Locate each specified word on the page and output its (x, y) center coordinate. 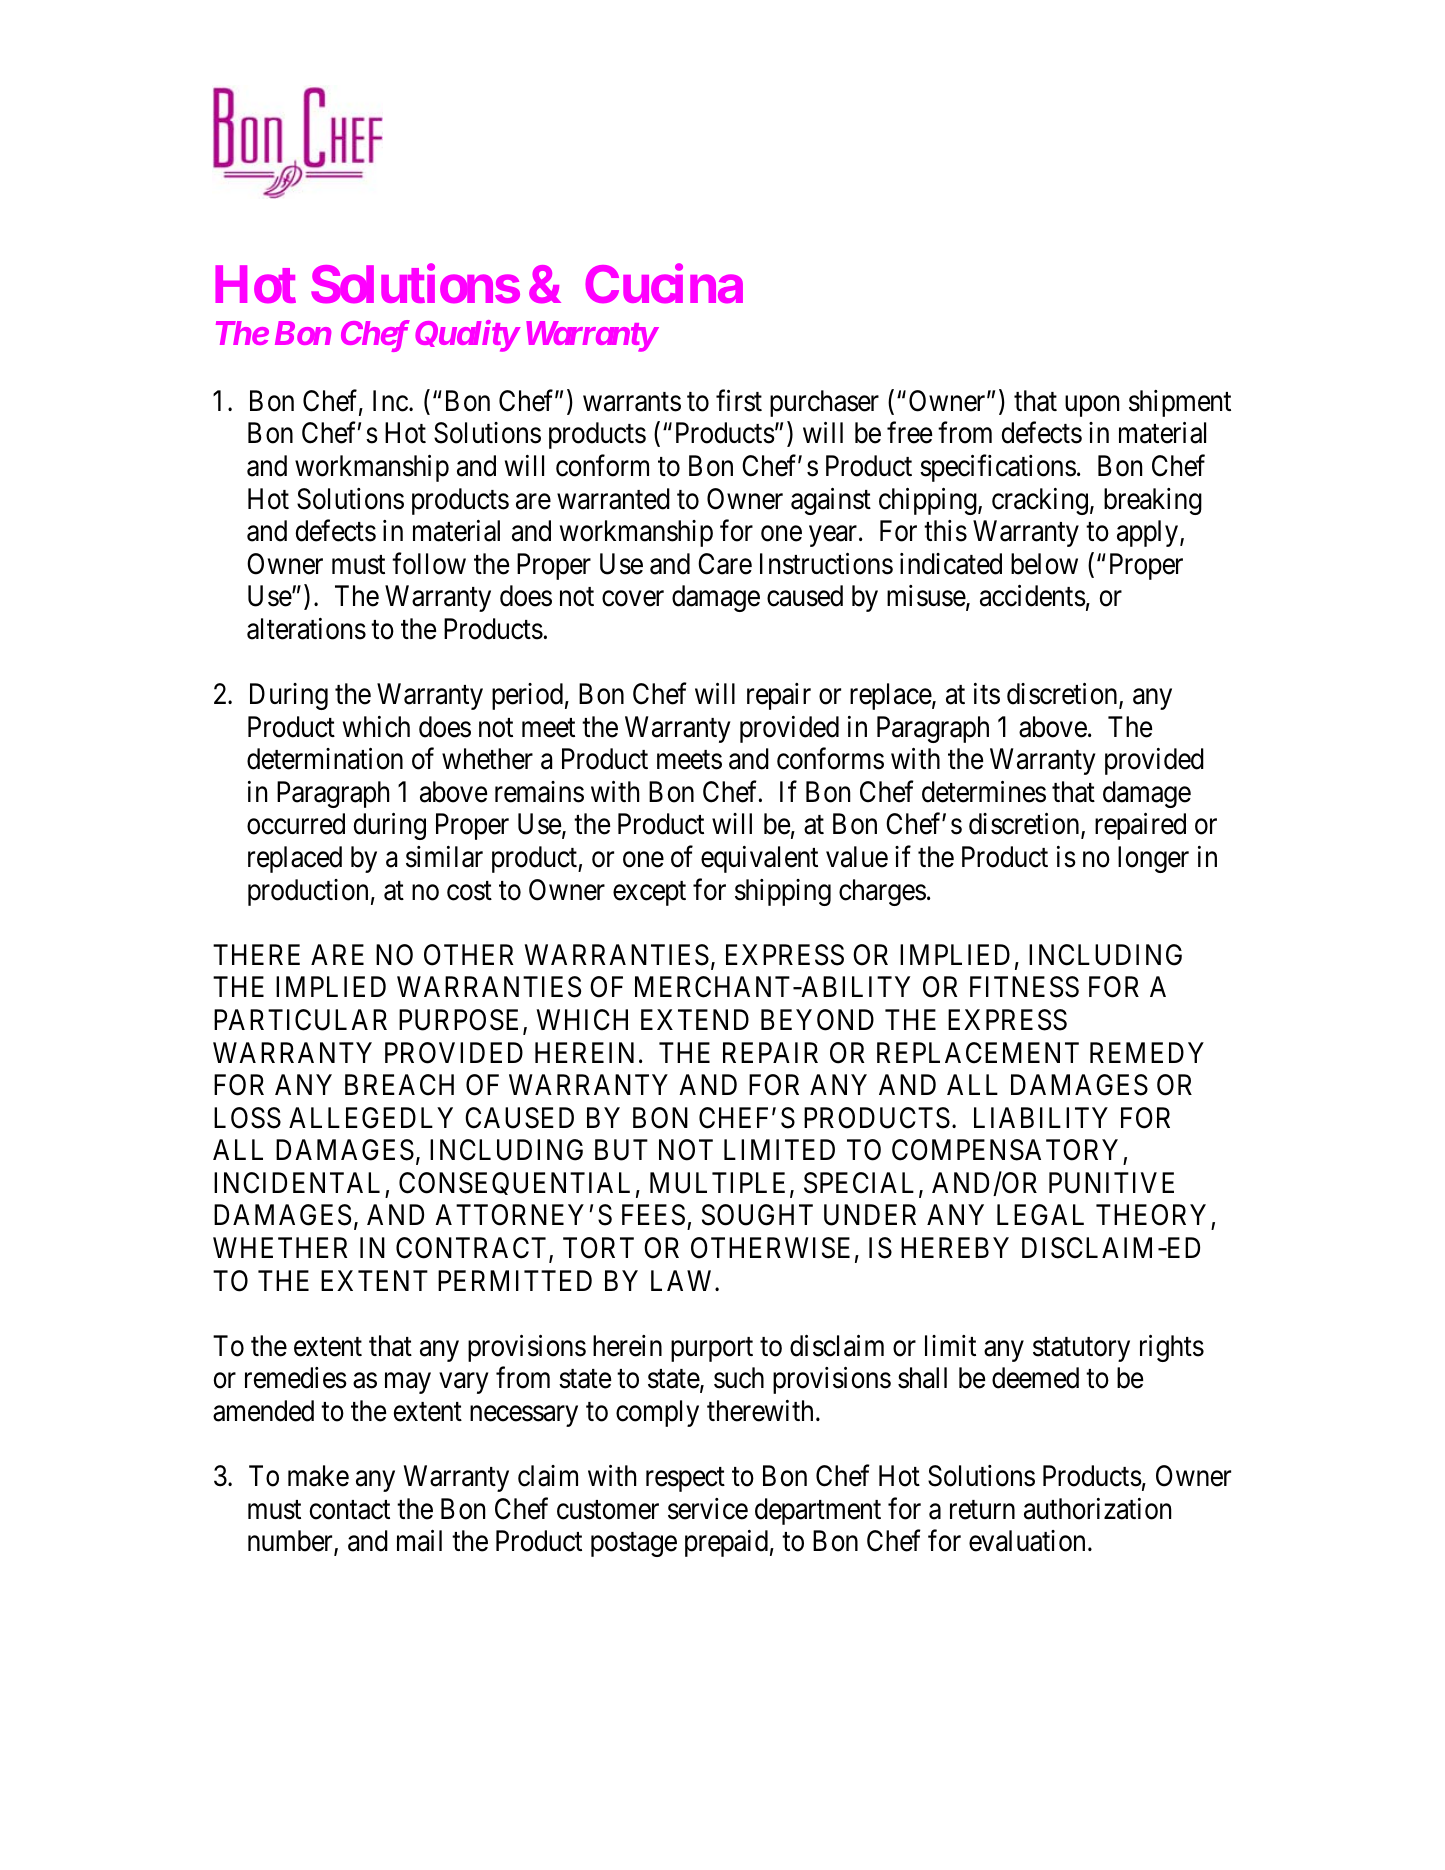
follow (429, 563)
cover (633, 599)
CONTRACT (473, 1249)
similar (444, 857)
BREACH (399, 1085)
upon (1092, 406)
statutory (1081, 1349)
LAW (683, 1280)
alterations (306, 629)
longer (1153, 859)
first (739, 401)
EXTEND (695, 1019)
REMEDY (1147, 1052)
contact (350, 1510)
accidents (1033, 596)
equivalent (759, 859)
